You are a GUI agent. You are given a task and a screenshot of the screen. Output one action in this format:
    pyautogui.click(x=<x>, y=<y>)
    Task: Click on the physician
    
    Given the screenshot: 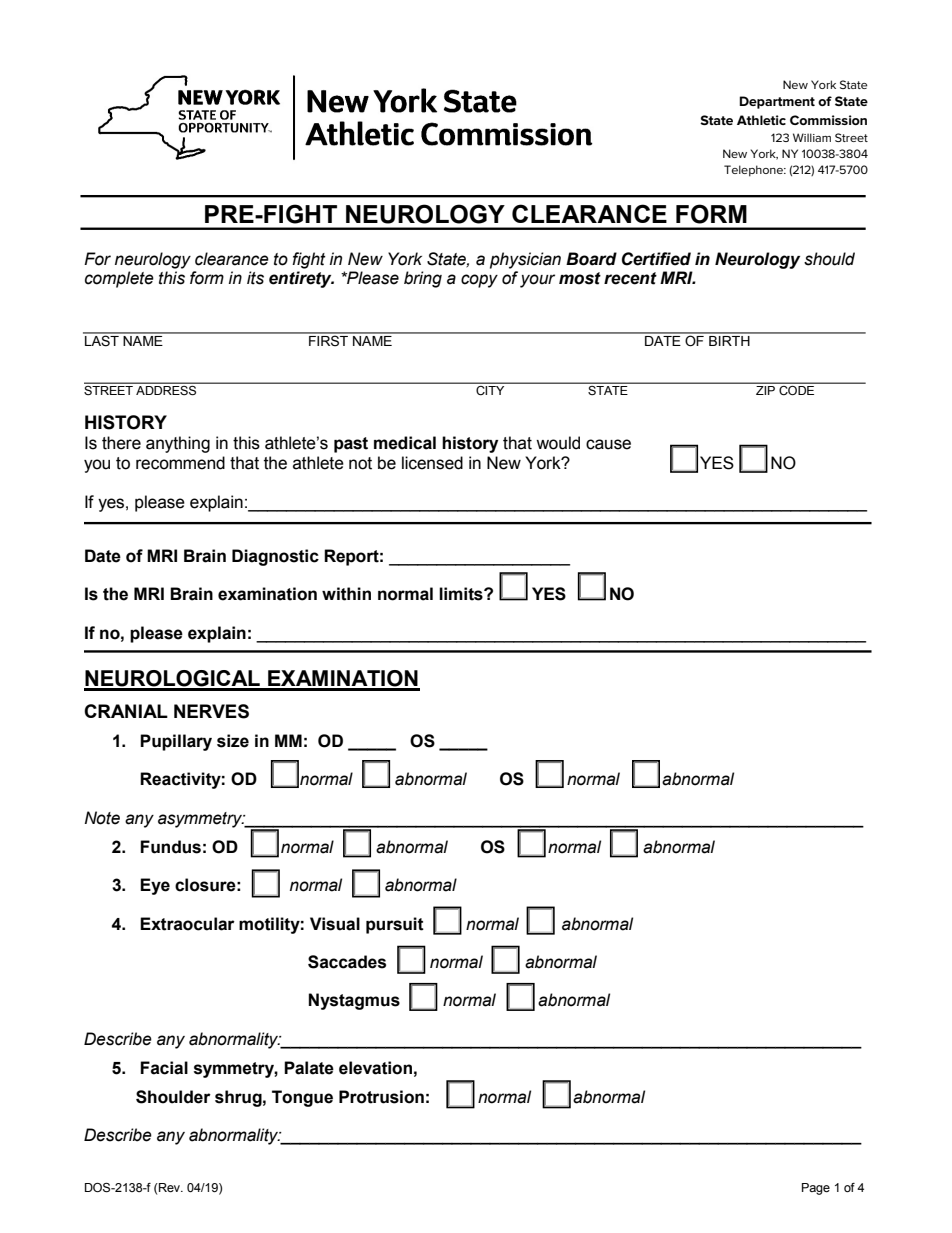 What is the action you would take?
    pyautogui.click(x=525, y=260)
